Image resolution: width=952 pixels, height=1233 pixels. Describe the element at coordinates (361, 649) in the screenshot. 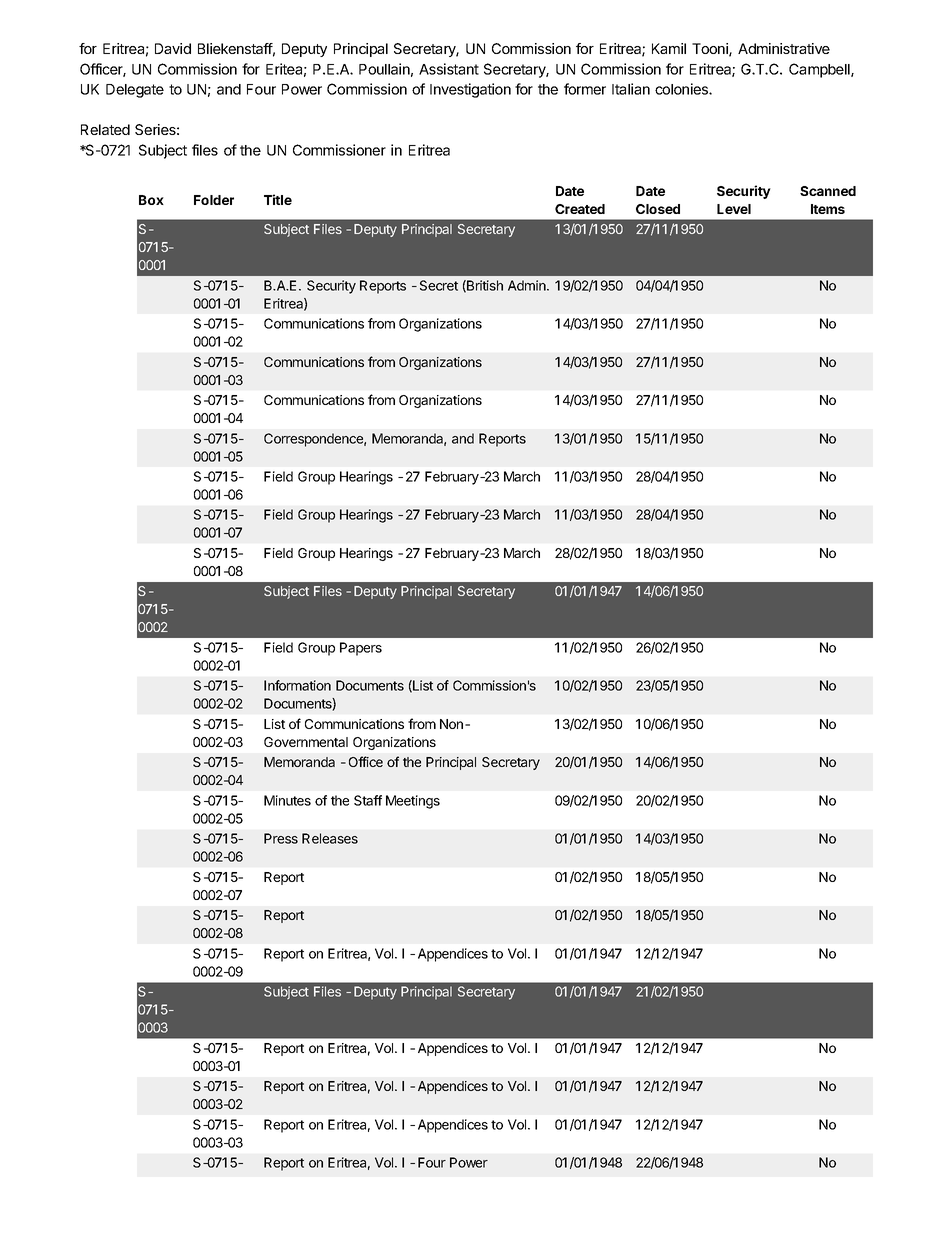

I see `Papers` at that location.
